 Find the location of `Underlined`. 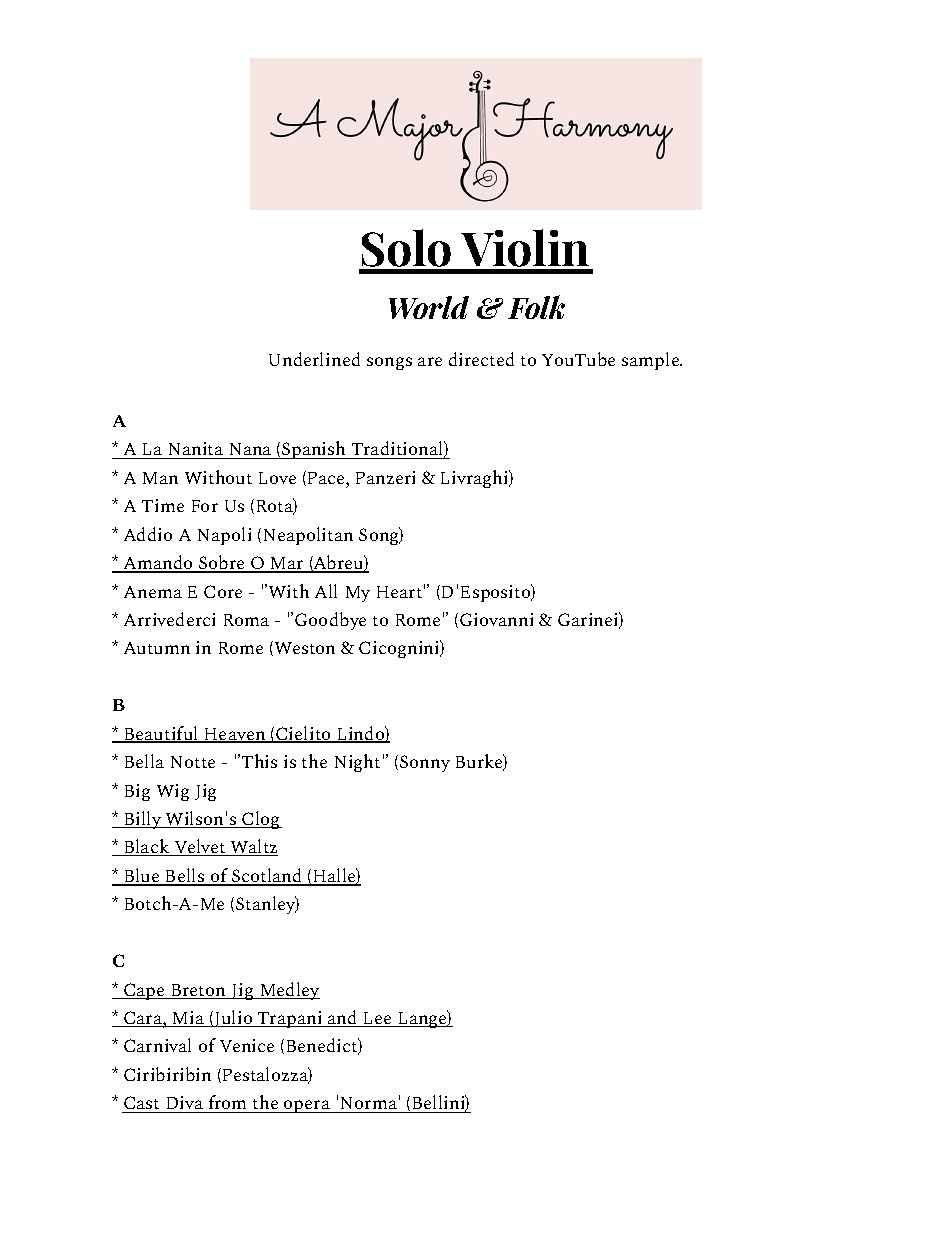

Underlined is located at coordinates (314, 359).
